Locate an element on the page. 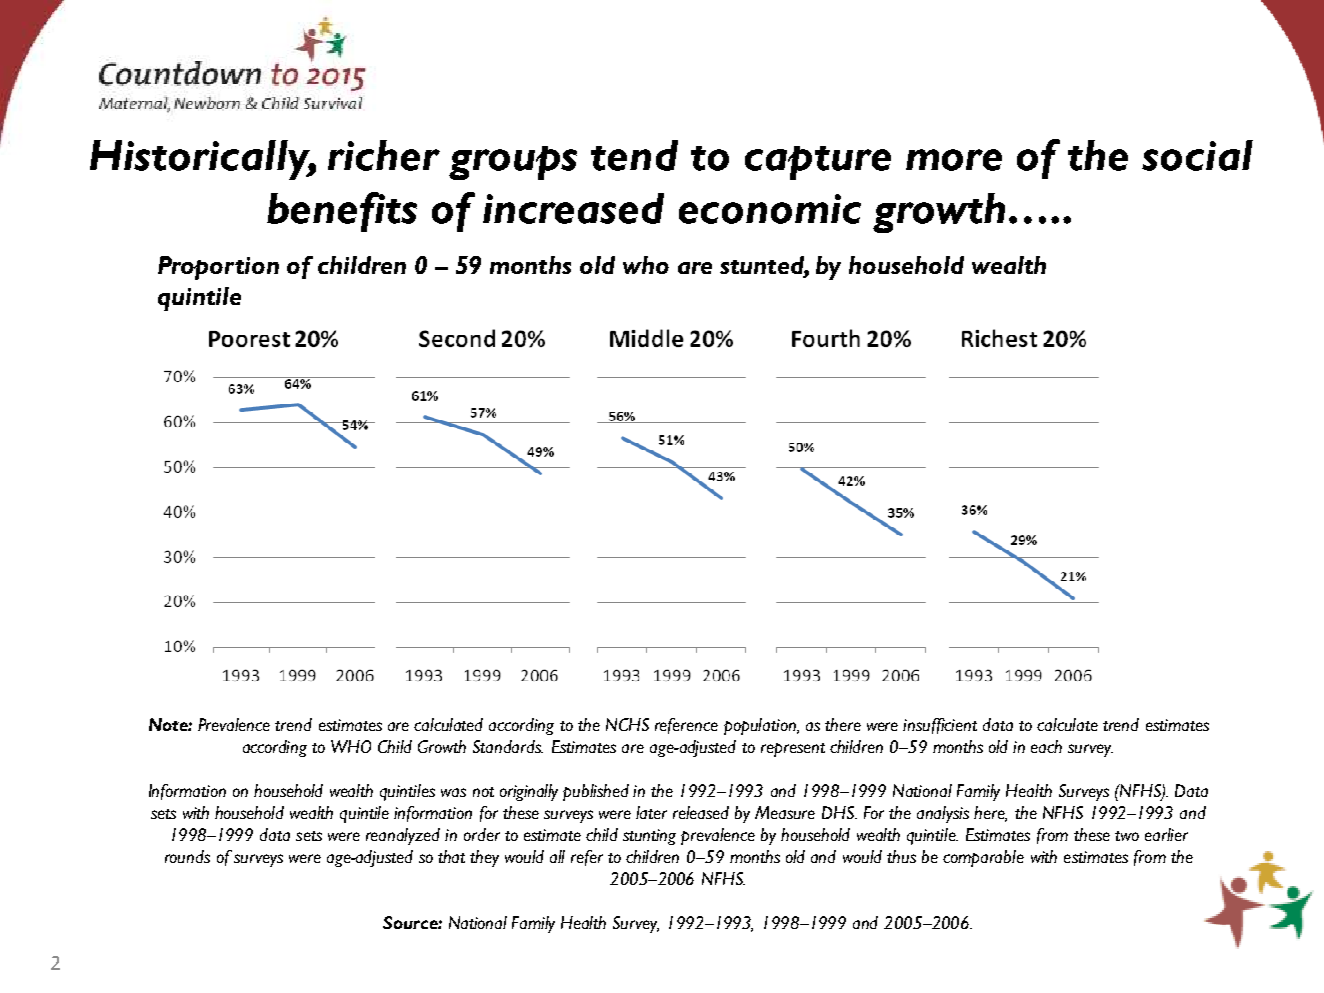 The image size is (1324, 993). represent is located at coordinates (793, 750).
